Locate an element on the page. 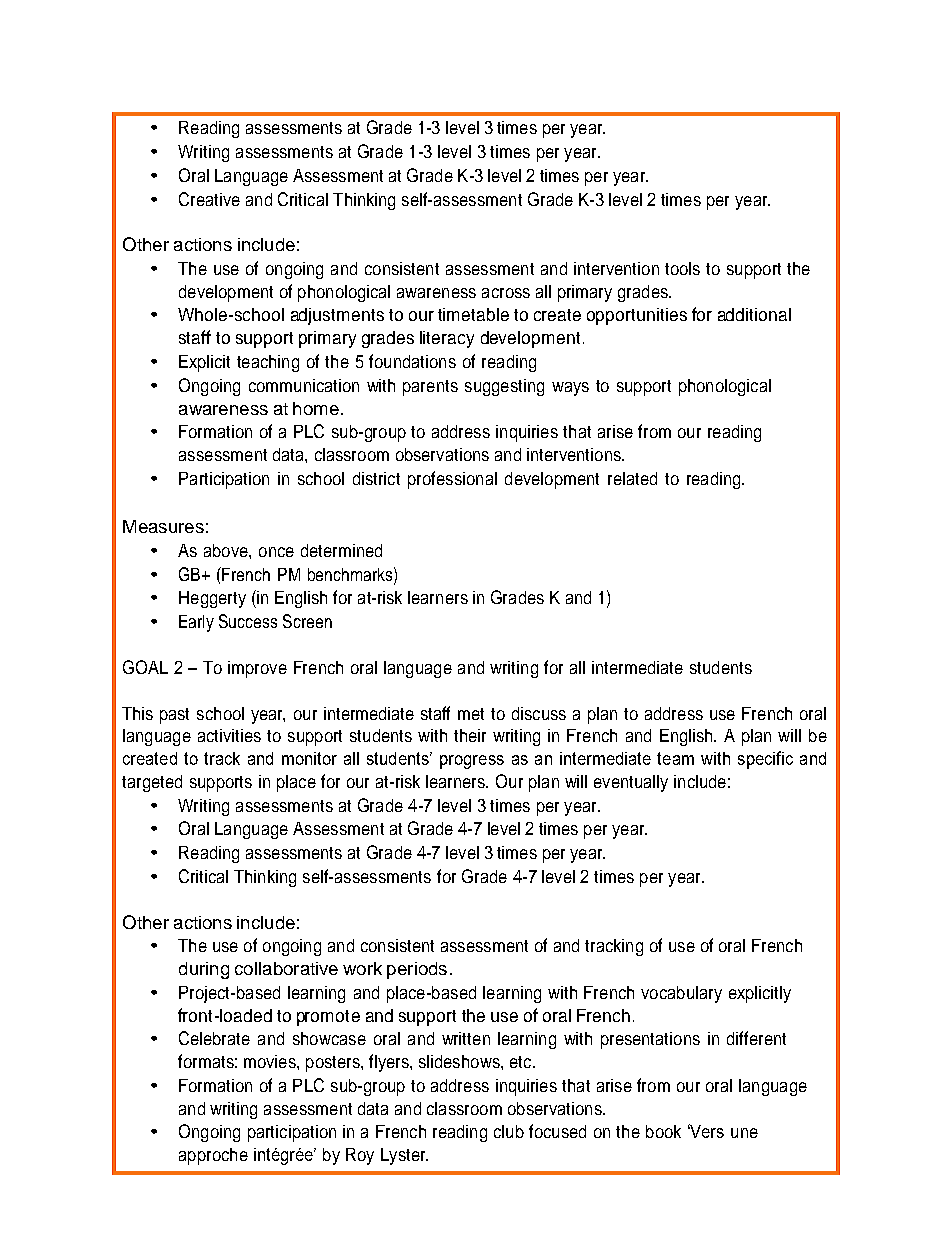  related is located at coordinates (632, 478).
